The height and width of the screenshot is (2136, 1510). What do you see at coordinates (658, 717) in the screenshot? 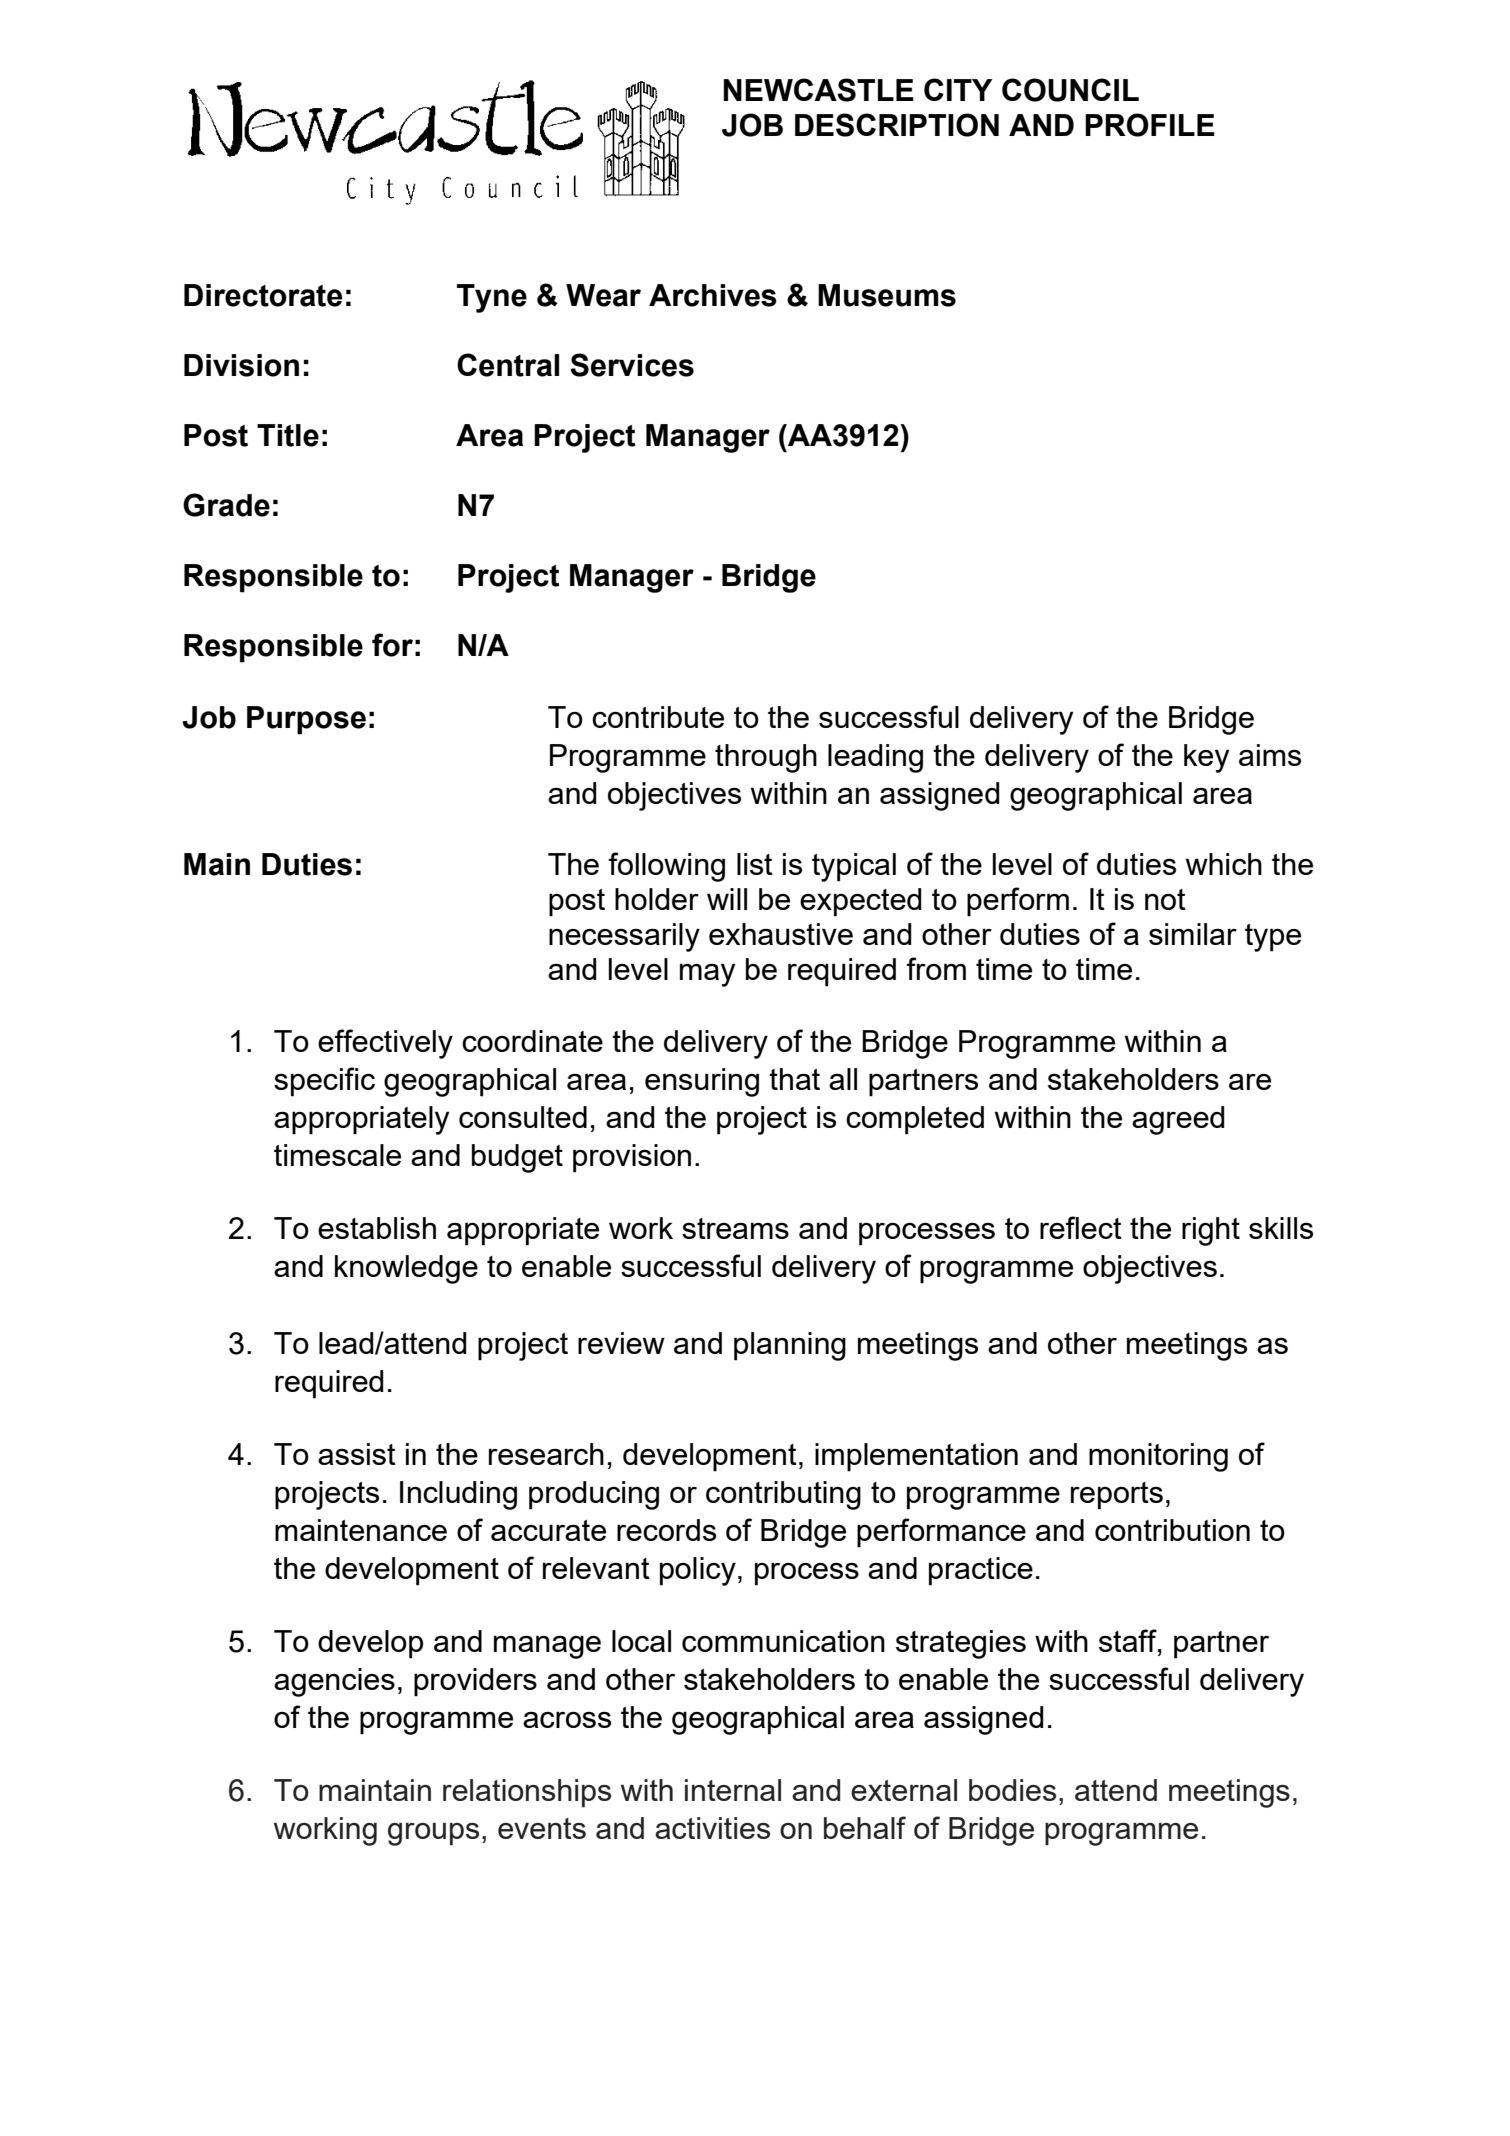
I see `contribute` at bounding box center [658, 717].
